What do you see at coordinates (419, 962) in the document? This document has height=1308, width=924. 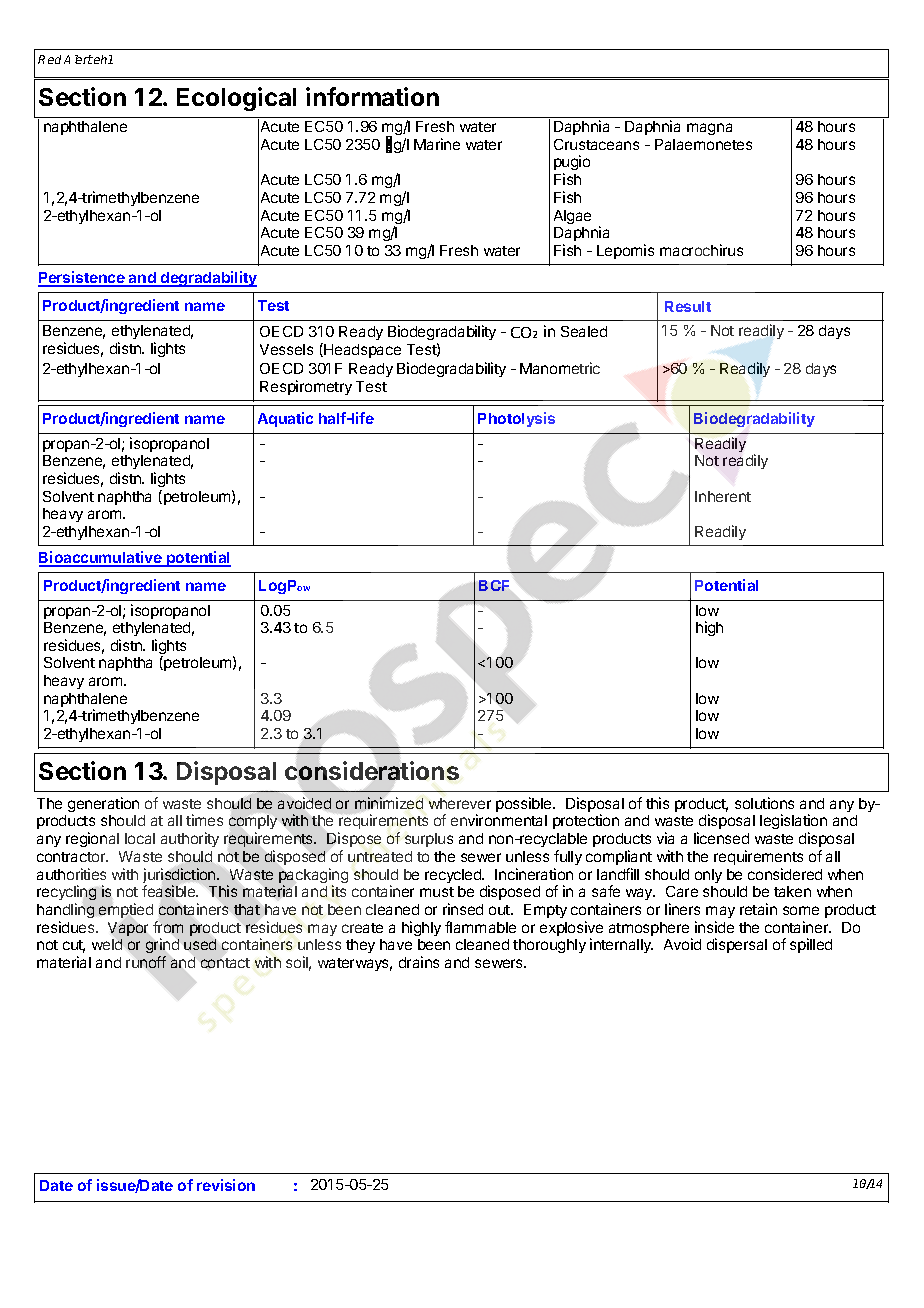 I see `drains` at bounding box center [419, 962].
